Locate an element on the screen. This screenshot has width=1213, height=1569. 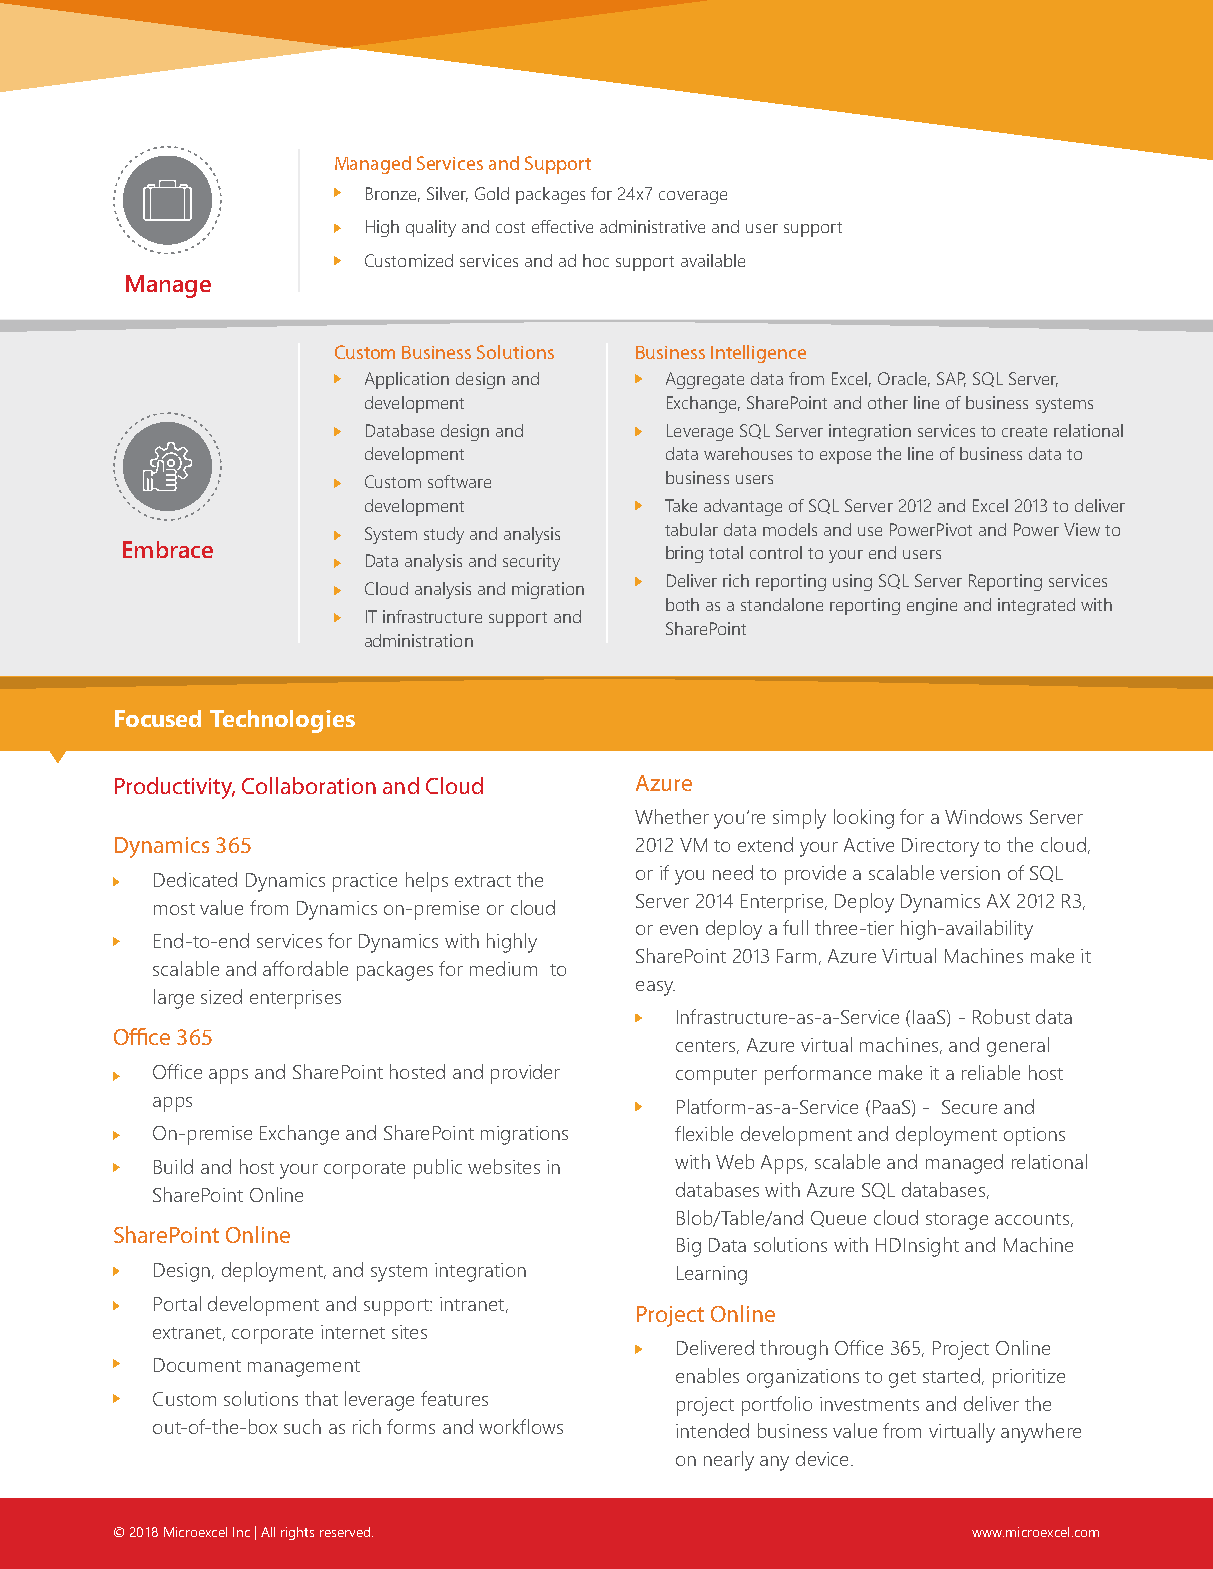
reliable is located at coordinates (991, 1072).
